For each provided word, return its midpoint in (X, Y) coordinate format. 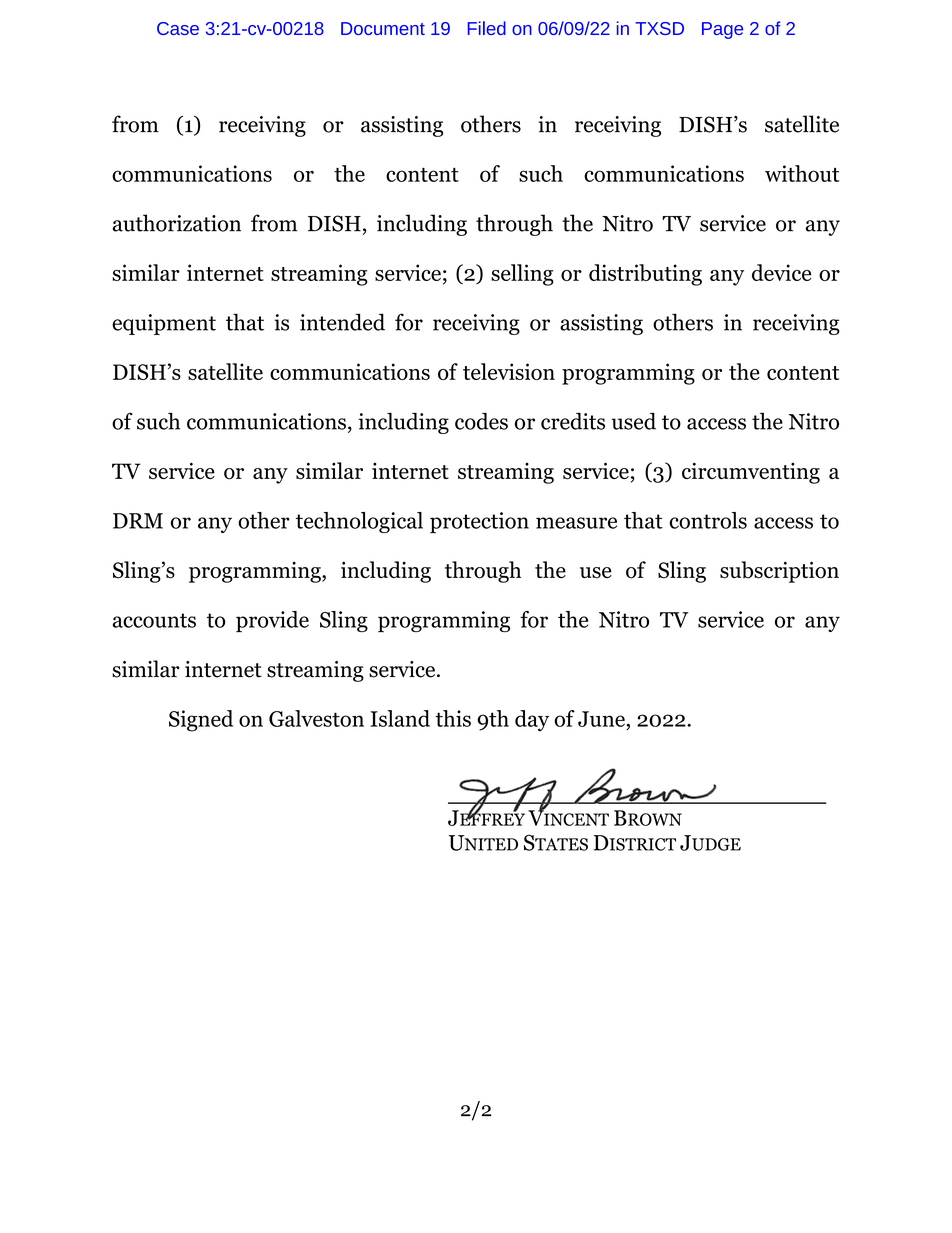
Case (178, 28)
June (601, 719)
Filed (487, 28)
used (634, 421)
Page (722, 30)
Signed (201, 721)
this (453, 718)
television (509, 371)
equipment (164, 324)
